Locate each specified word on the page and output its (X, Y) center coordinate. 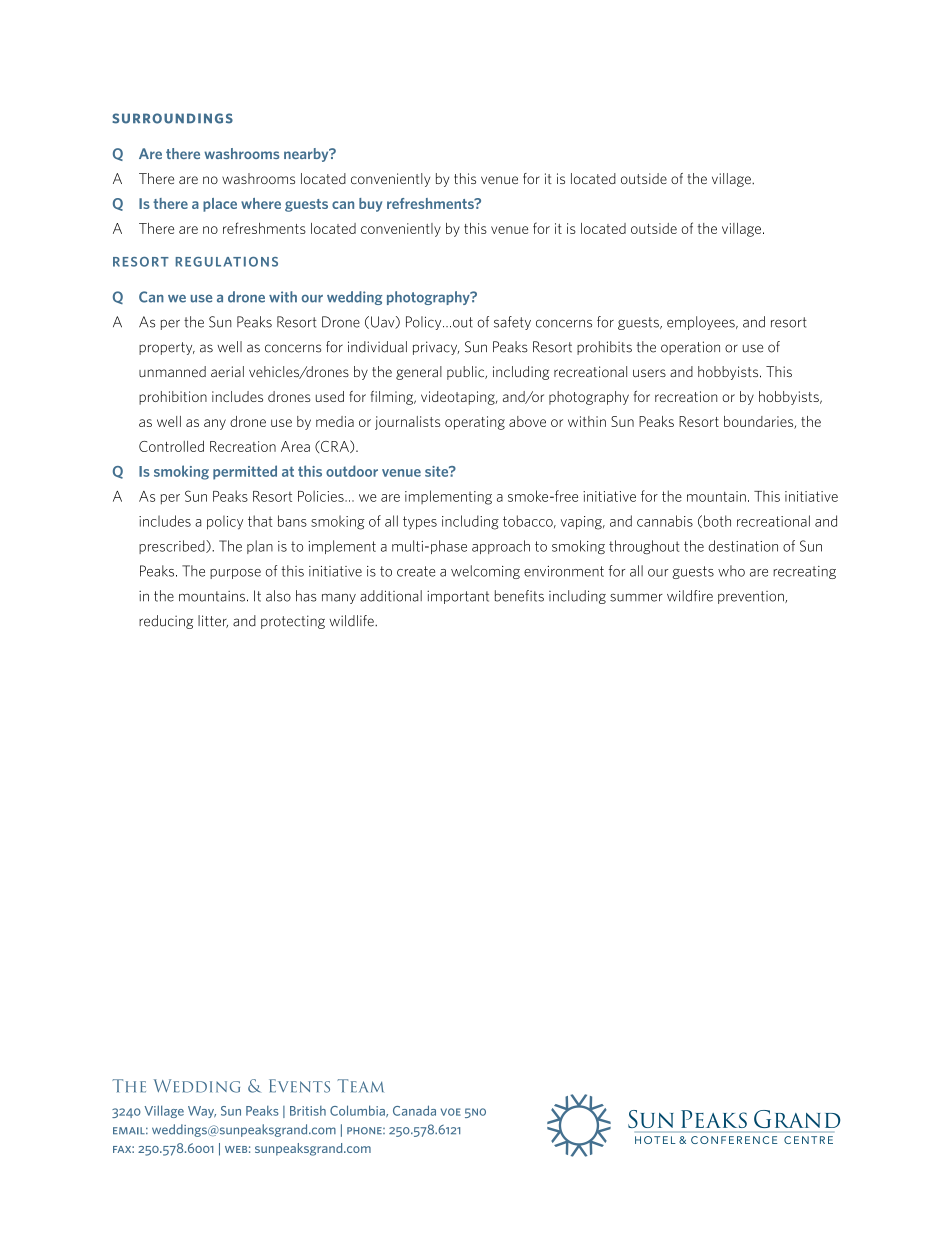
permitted (245, 472)
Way (202, 1112)
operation (690, 348)
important (458, 597)
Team (360, 1086)
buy (370, 205)
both (717, 521)
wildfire (690, 596)
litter (213, 621)
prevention (752, 597)
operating (475, 423)
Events (299, 1086)
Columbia (358, 1111)
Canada (414, 1110)
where (261, 203)
